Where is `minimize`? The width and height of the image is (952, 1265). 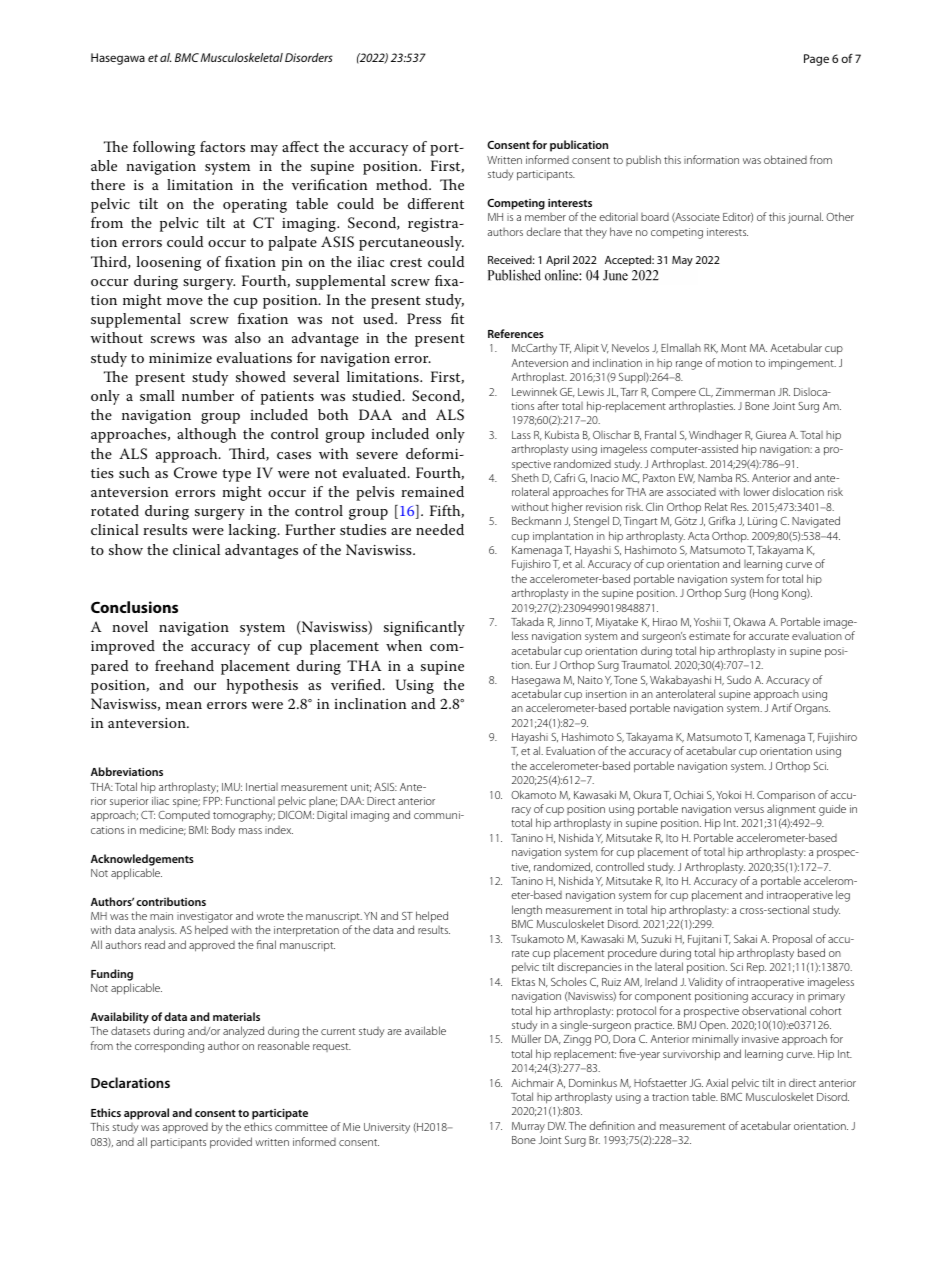
minimize is located at coordinates (180, 358).
